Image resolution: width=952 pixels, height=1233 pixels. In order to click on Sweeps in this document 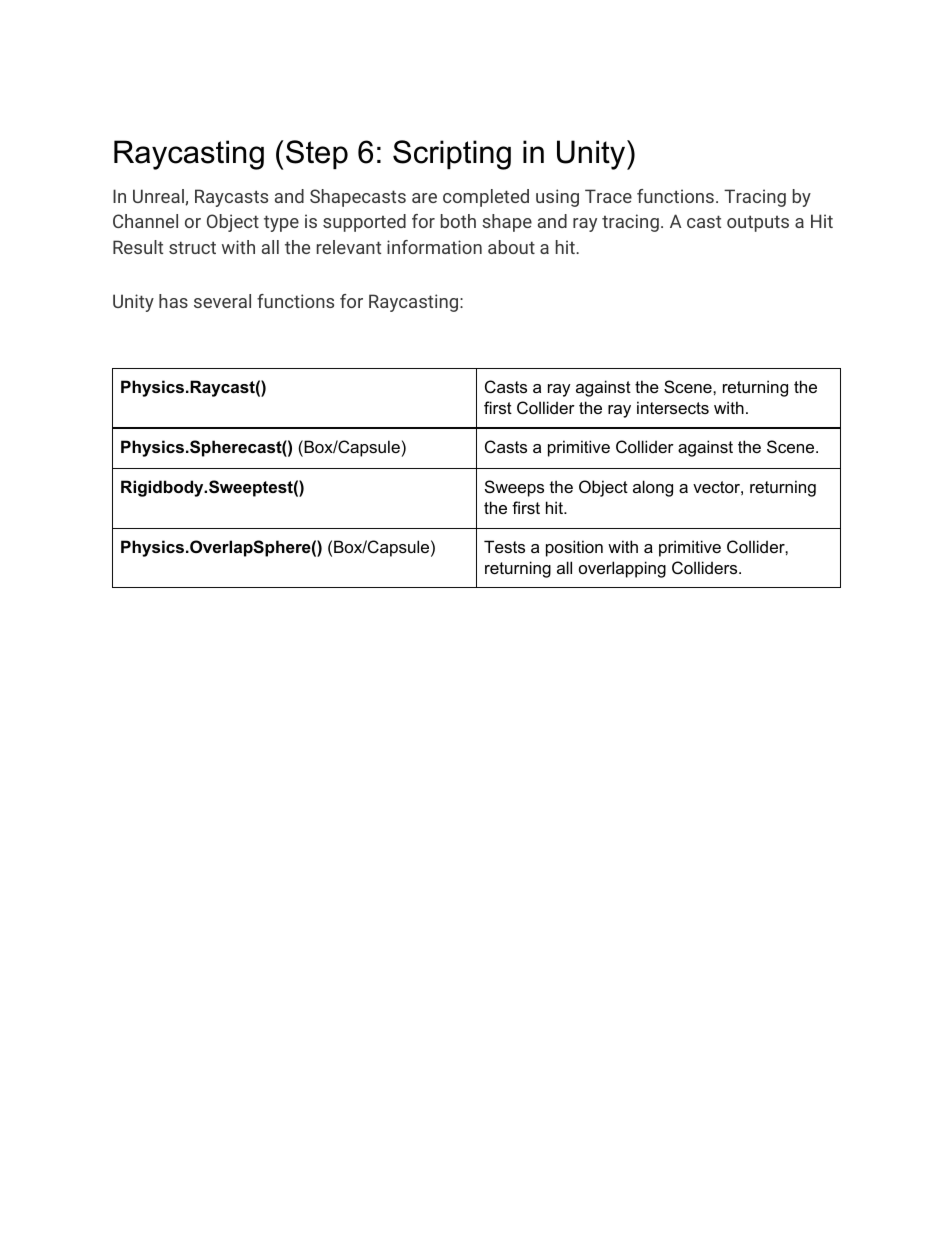, I will do `click(514, 488)`.
